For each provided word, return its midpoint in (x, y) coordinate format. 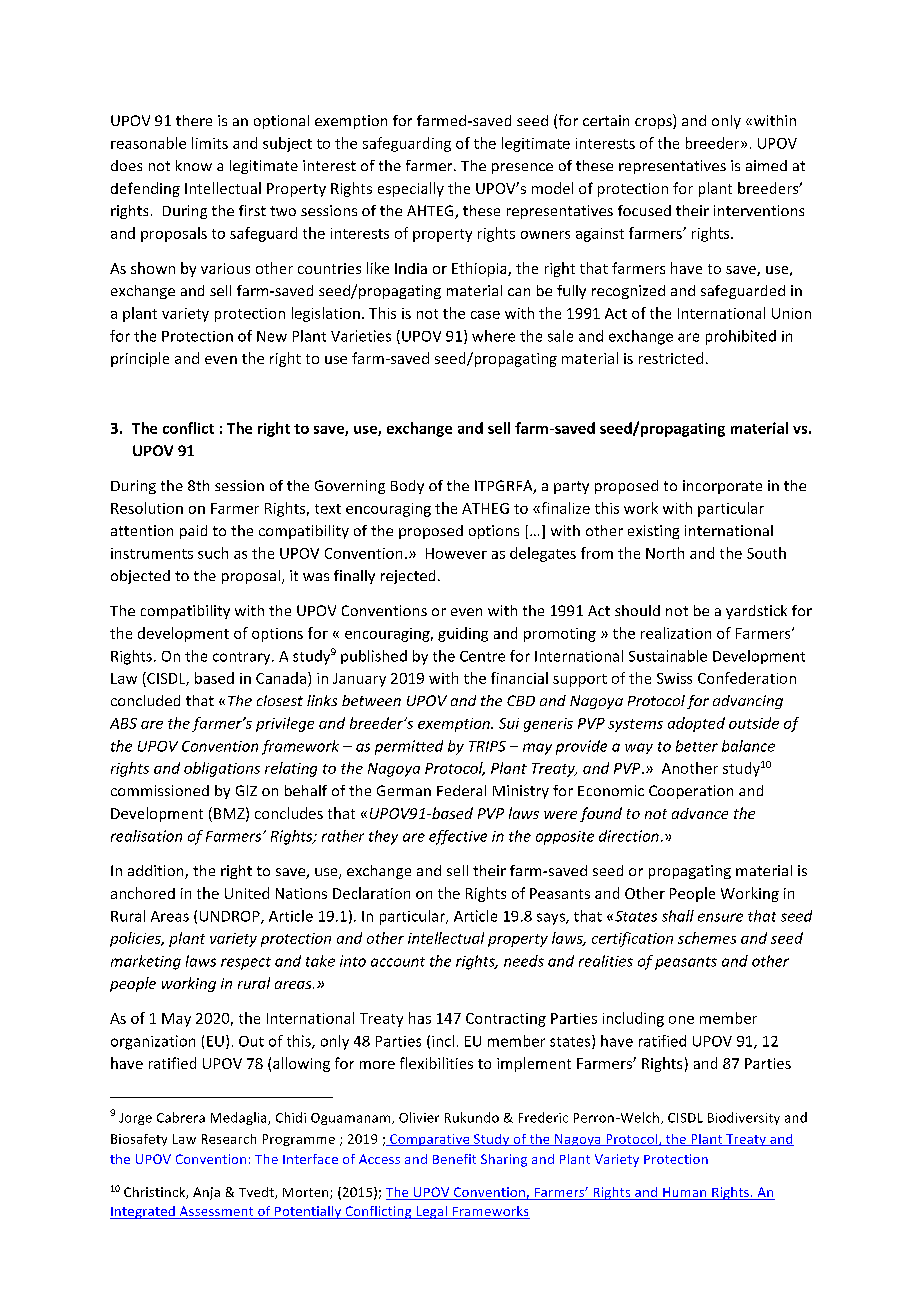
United (247, 893)
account (398, 962)
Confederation (747, 678)
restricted (671, 358)
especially (411, 189)
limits (210, 143)
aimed (766, 165)
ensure (720, 917)
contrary (243, 658)
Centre (482, 656)
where (493, 336)
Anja (206, 1193)
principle (140, 359)
